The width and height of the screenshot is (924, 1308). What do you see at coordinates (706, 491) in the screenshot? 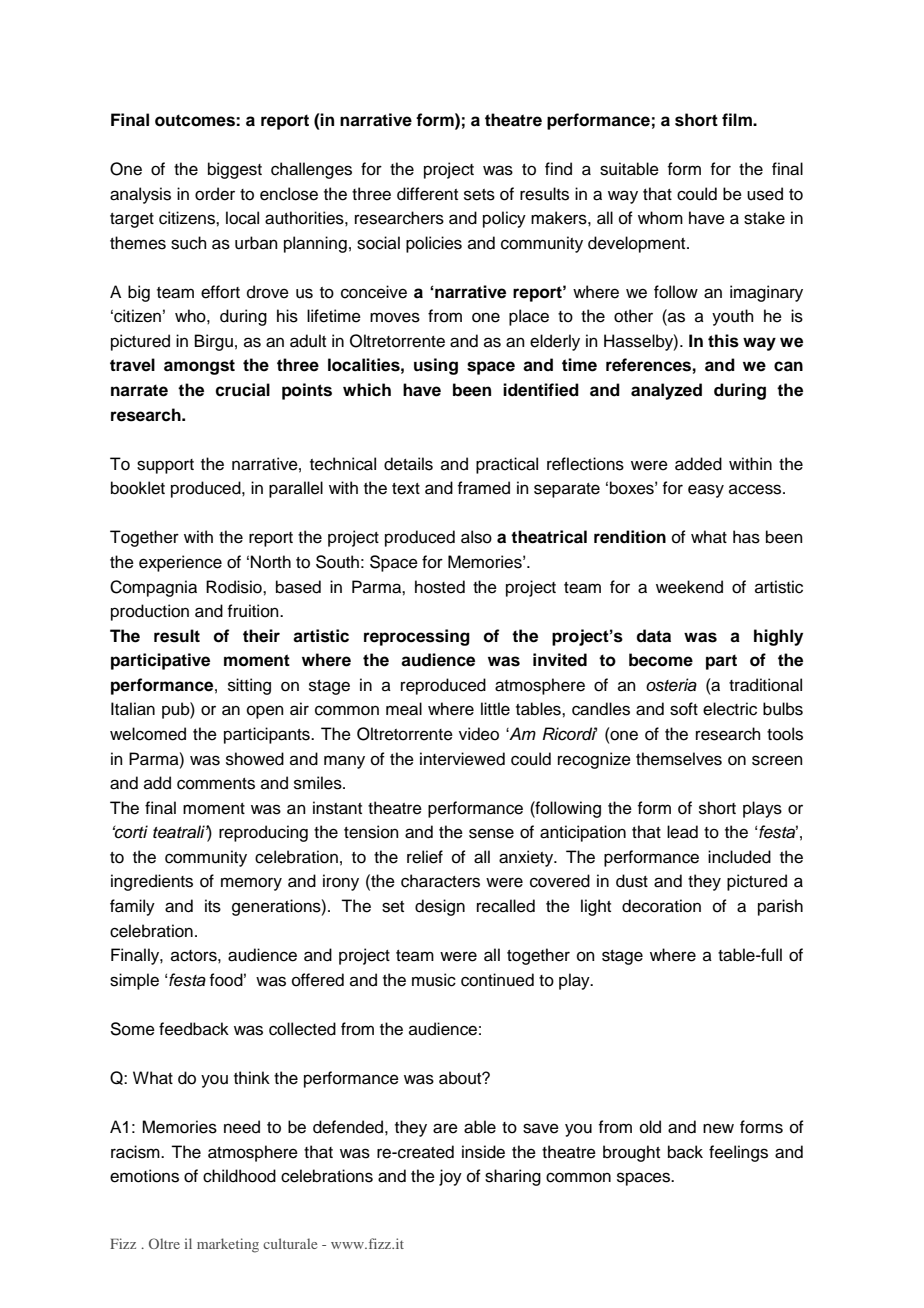
I see `easy` at bounding box center [706, 491].
